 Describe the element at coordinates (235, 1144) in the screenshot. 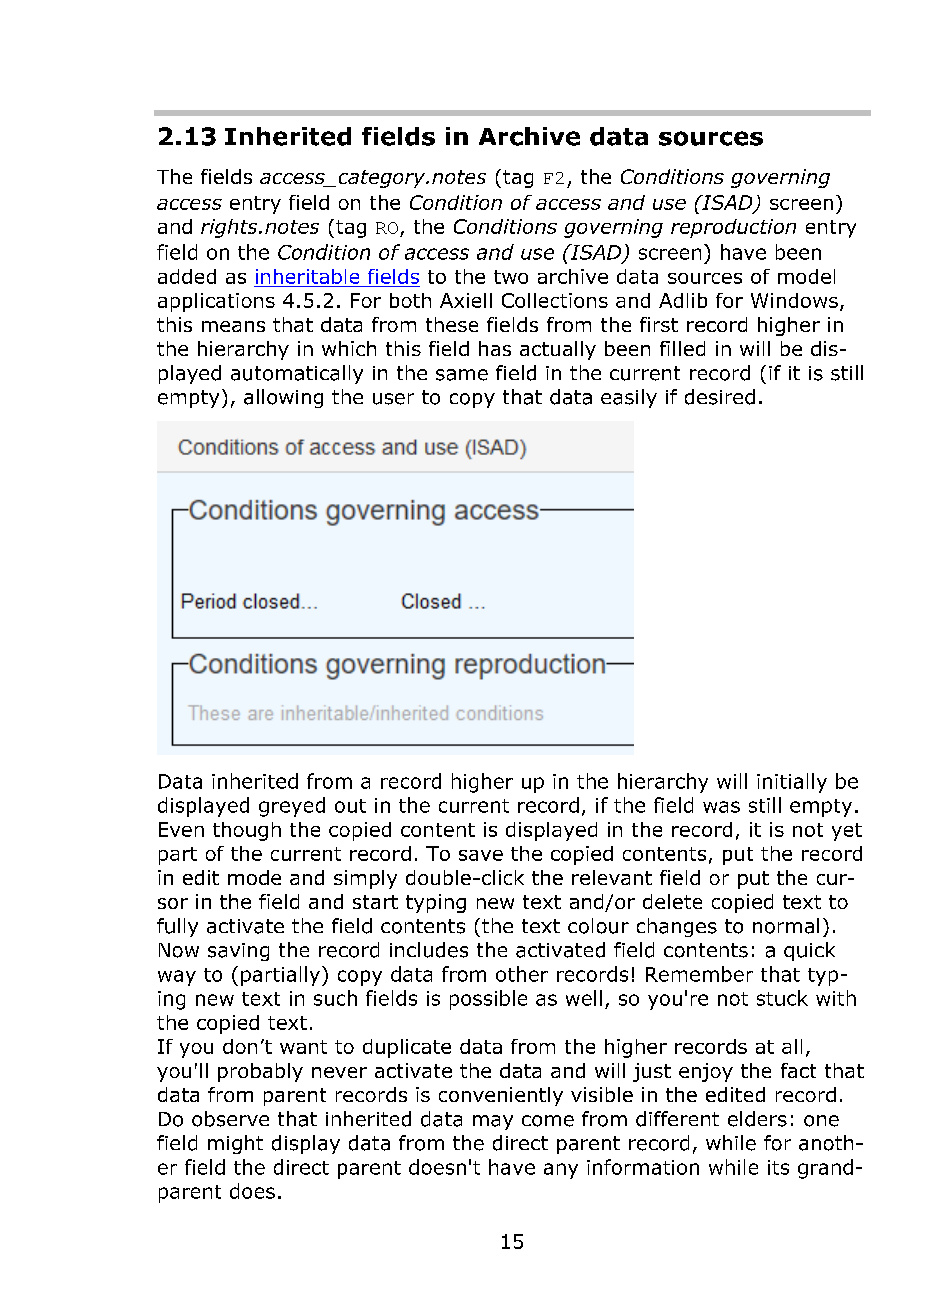

I see `might` at that location.
